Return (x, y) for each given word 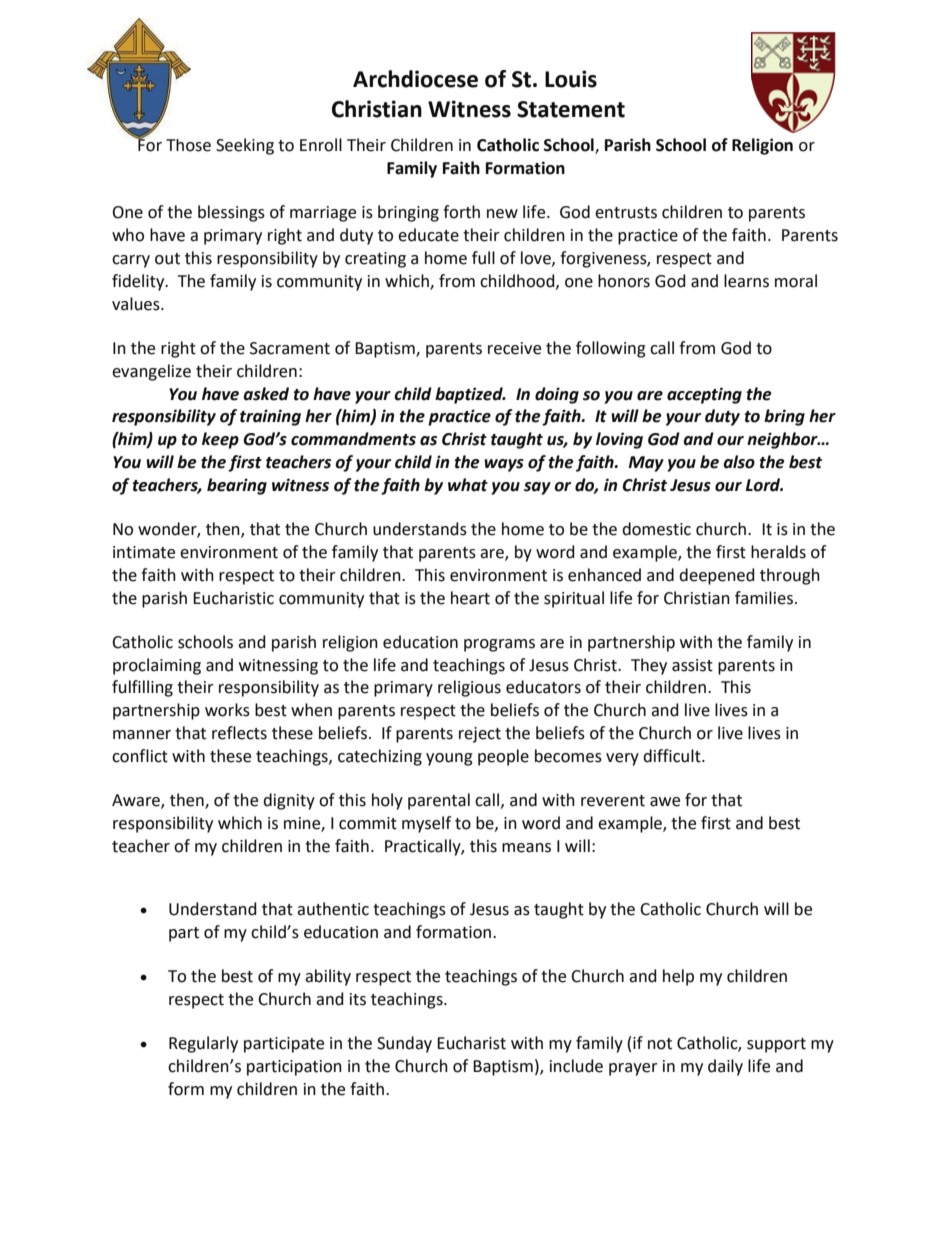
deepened (717, 576)
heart (470, 598)
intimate (144, 552)
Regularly (203, 1044)
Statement (571, 109)
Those (188, 145)
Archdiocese (415, 79)
